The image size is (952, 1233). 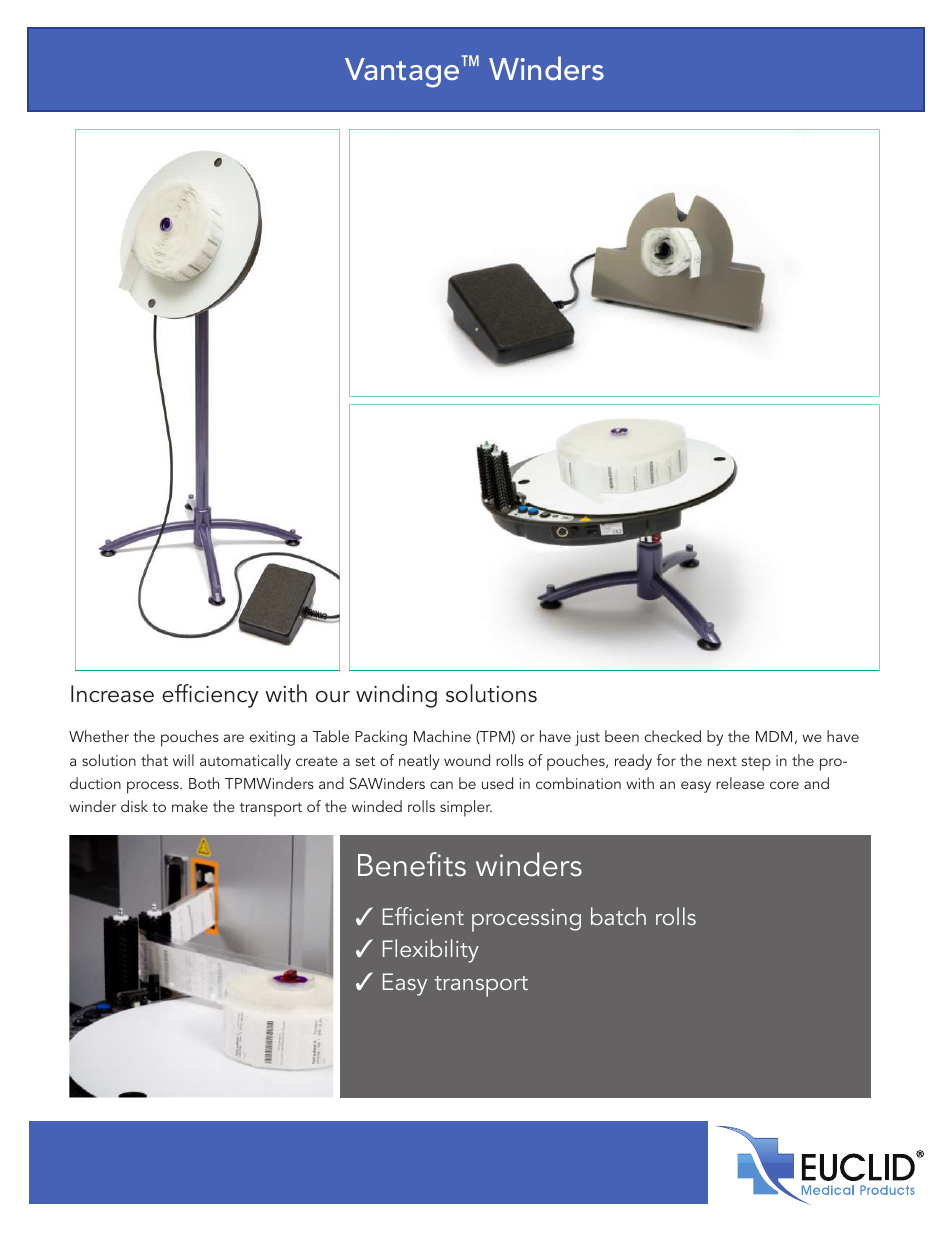 I want to click on Efficient, so click(x=423, y=916).
